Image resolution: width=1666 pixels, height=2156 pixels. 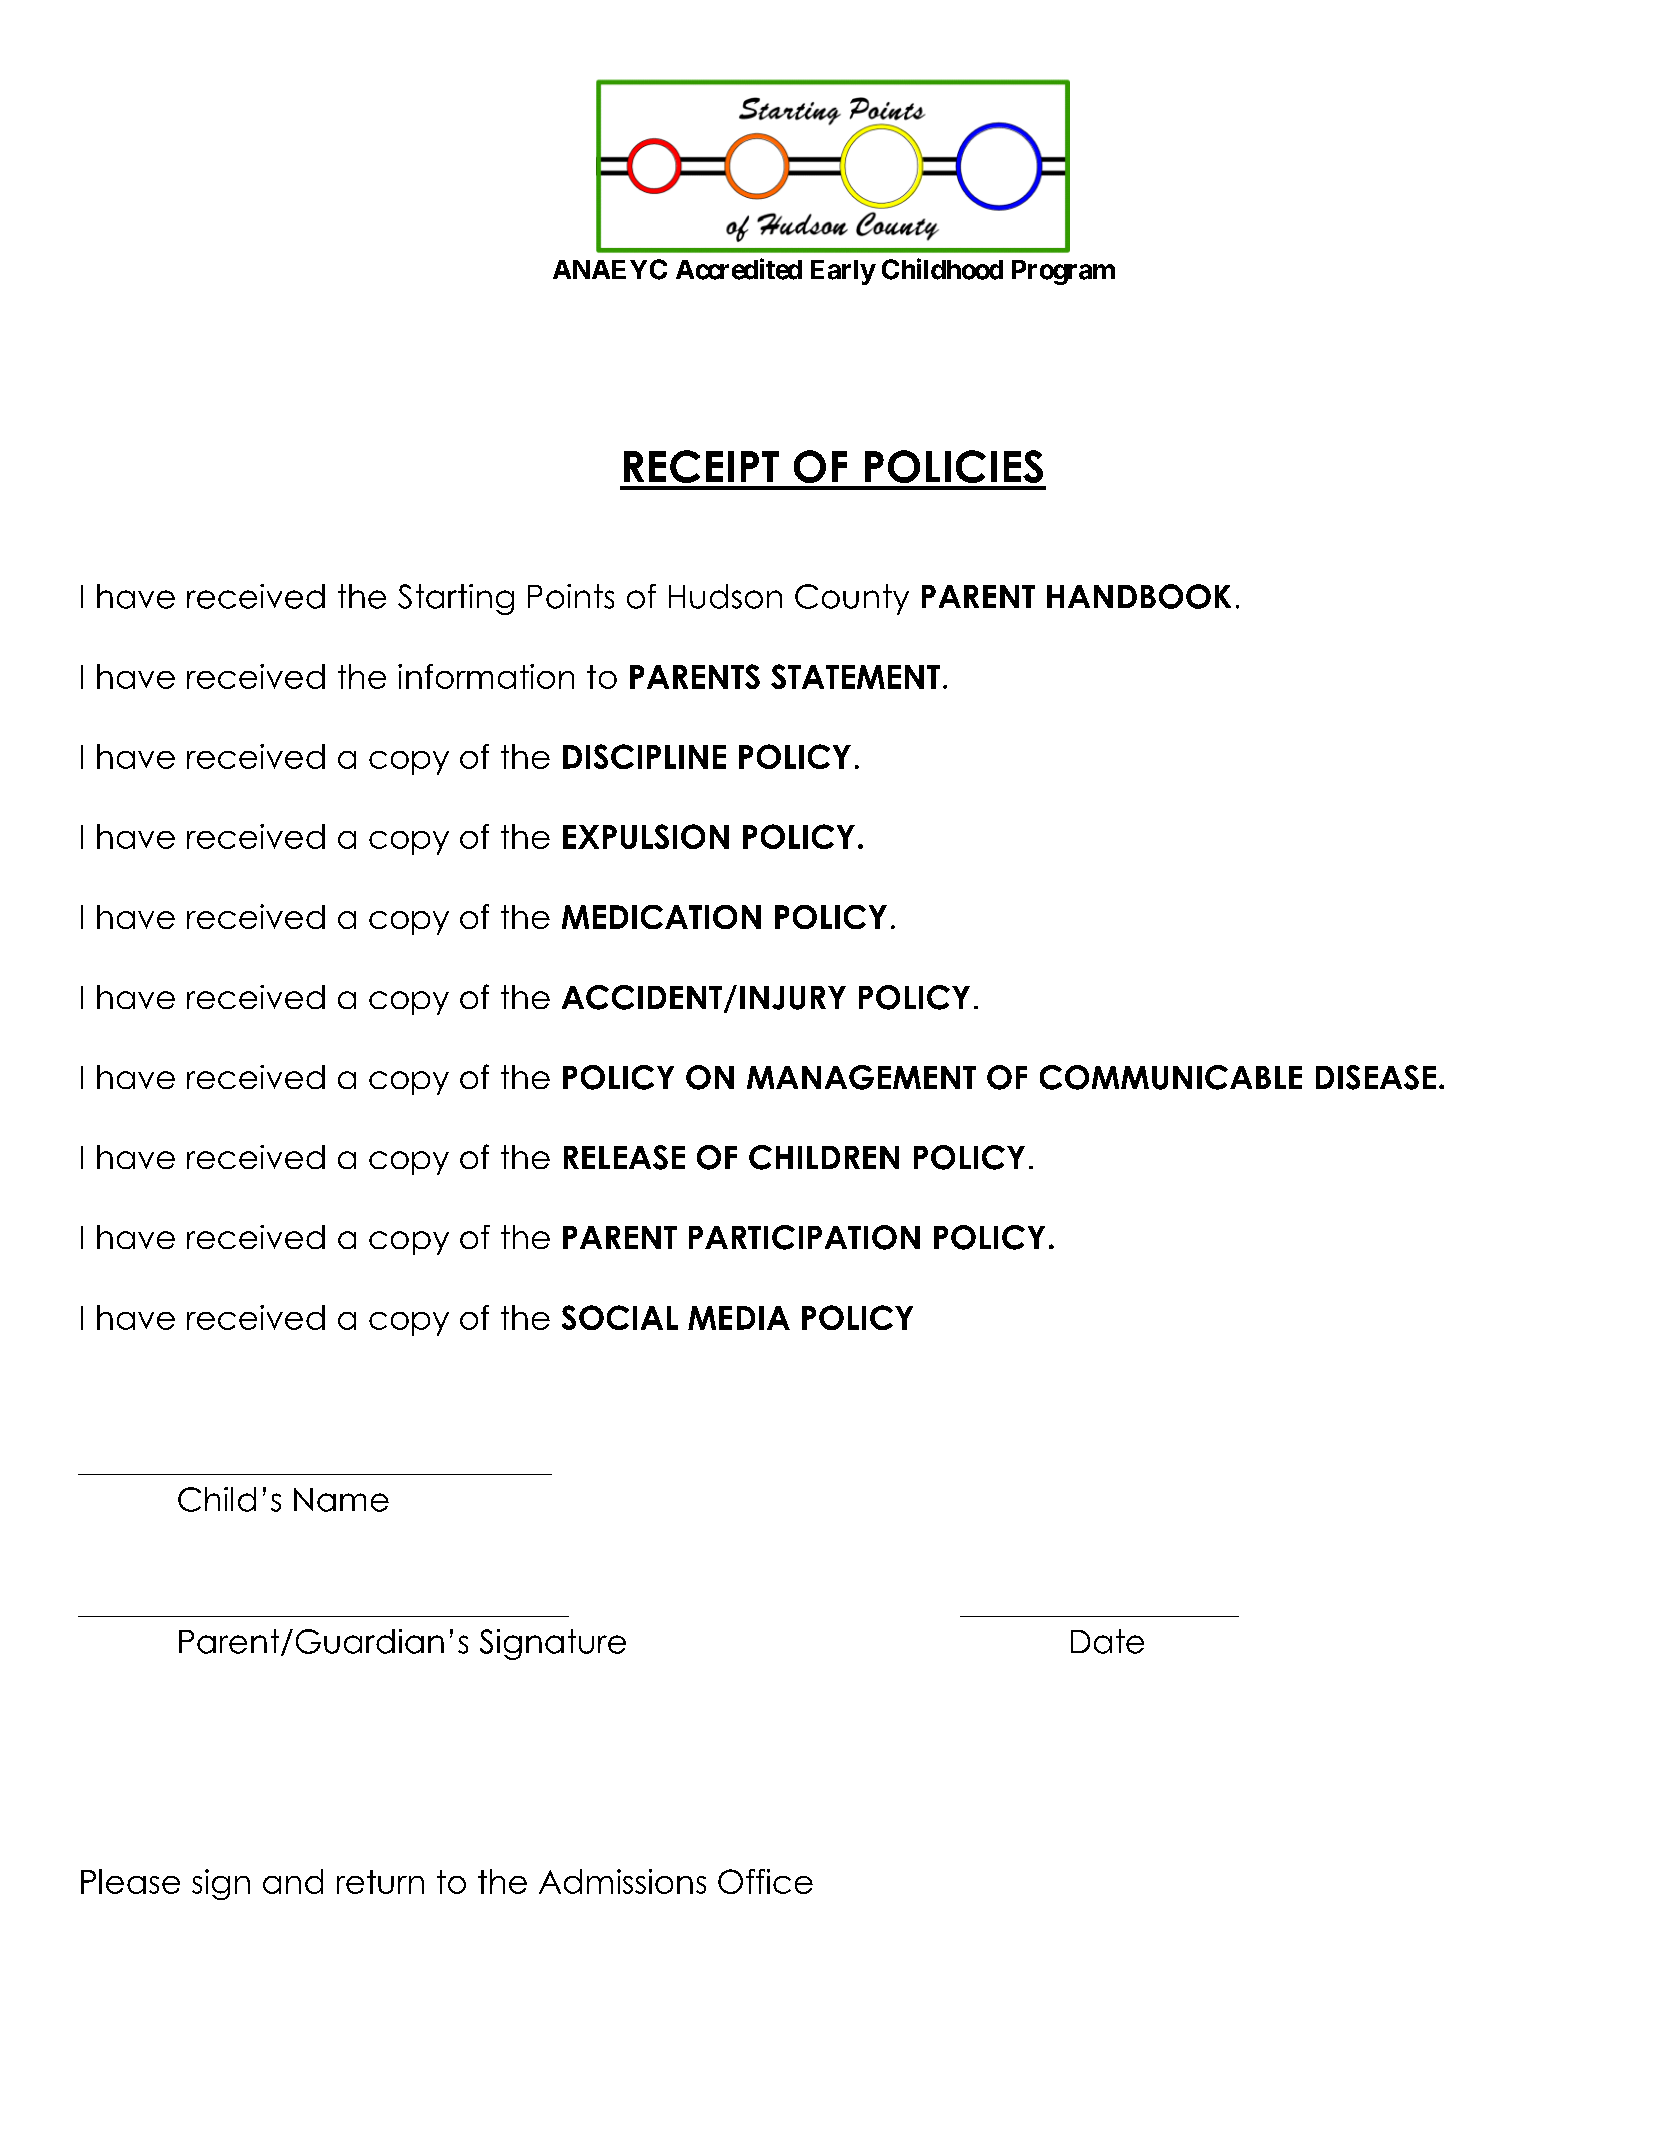 I want to click on return, so click(x=380, y=1882).
